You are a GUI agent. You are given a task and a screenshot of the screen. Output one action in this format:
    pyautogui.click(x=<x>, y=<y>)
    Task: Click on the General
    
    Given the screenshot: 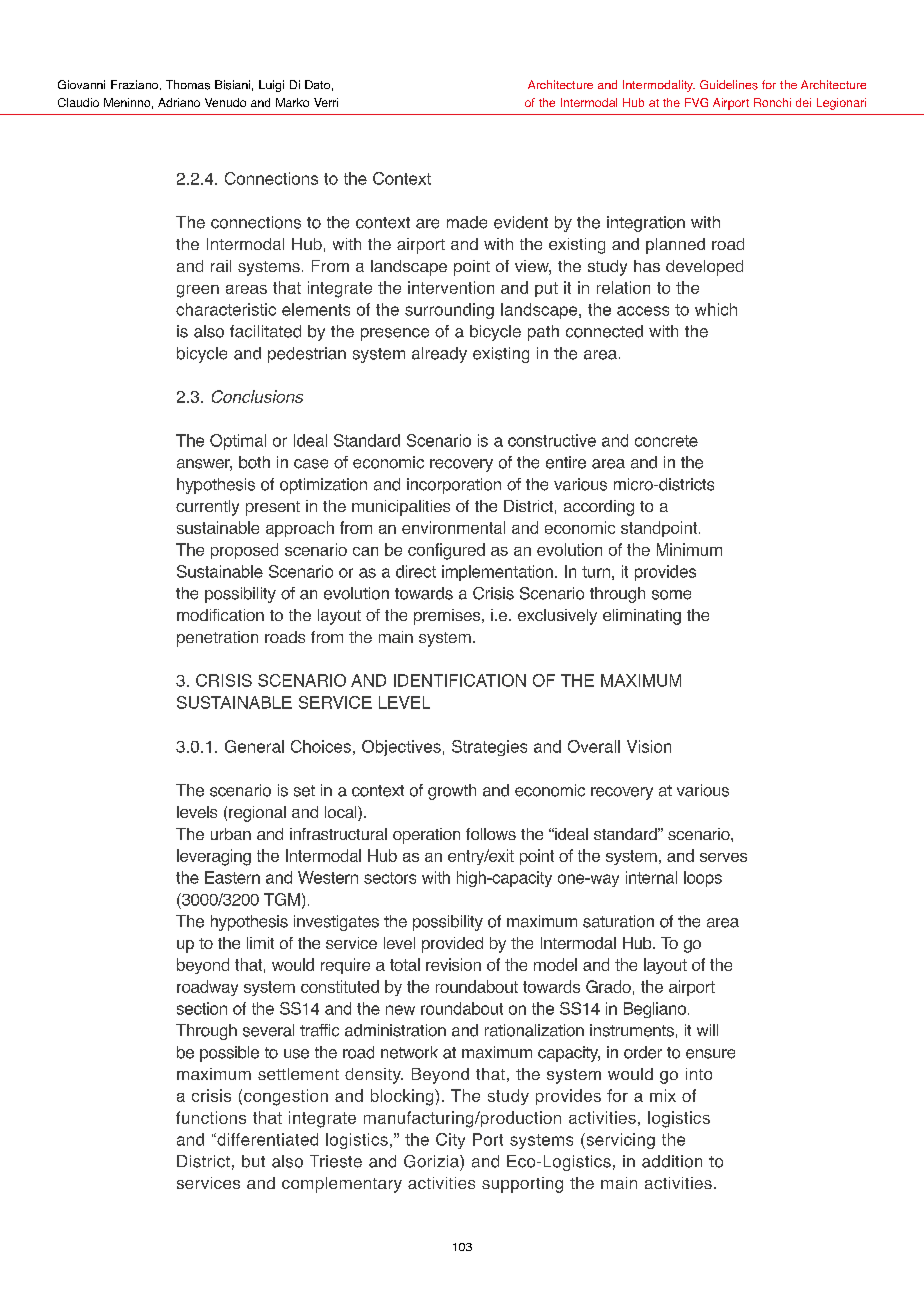 What is the action you would take?
    pyautogui.click(x=254, y=746)
